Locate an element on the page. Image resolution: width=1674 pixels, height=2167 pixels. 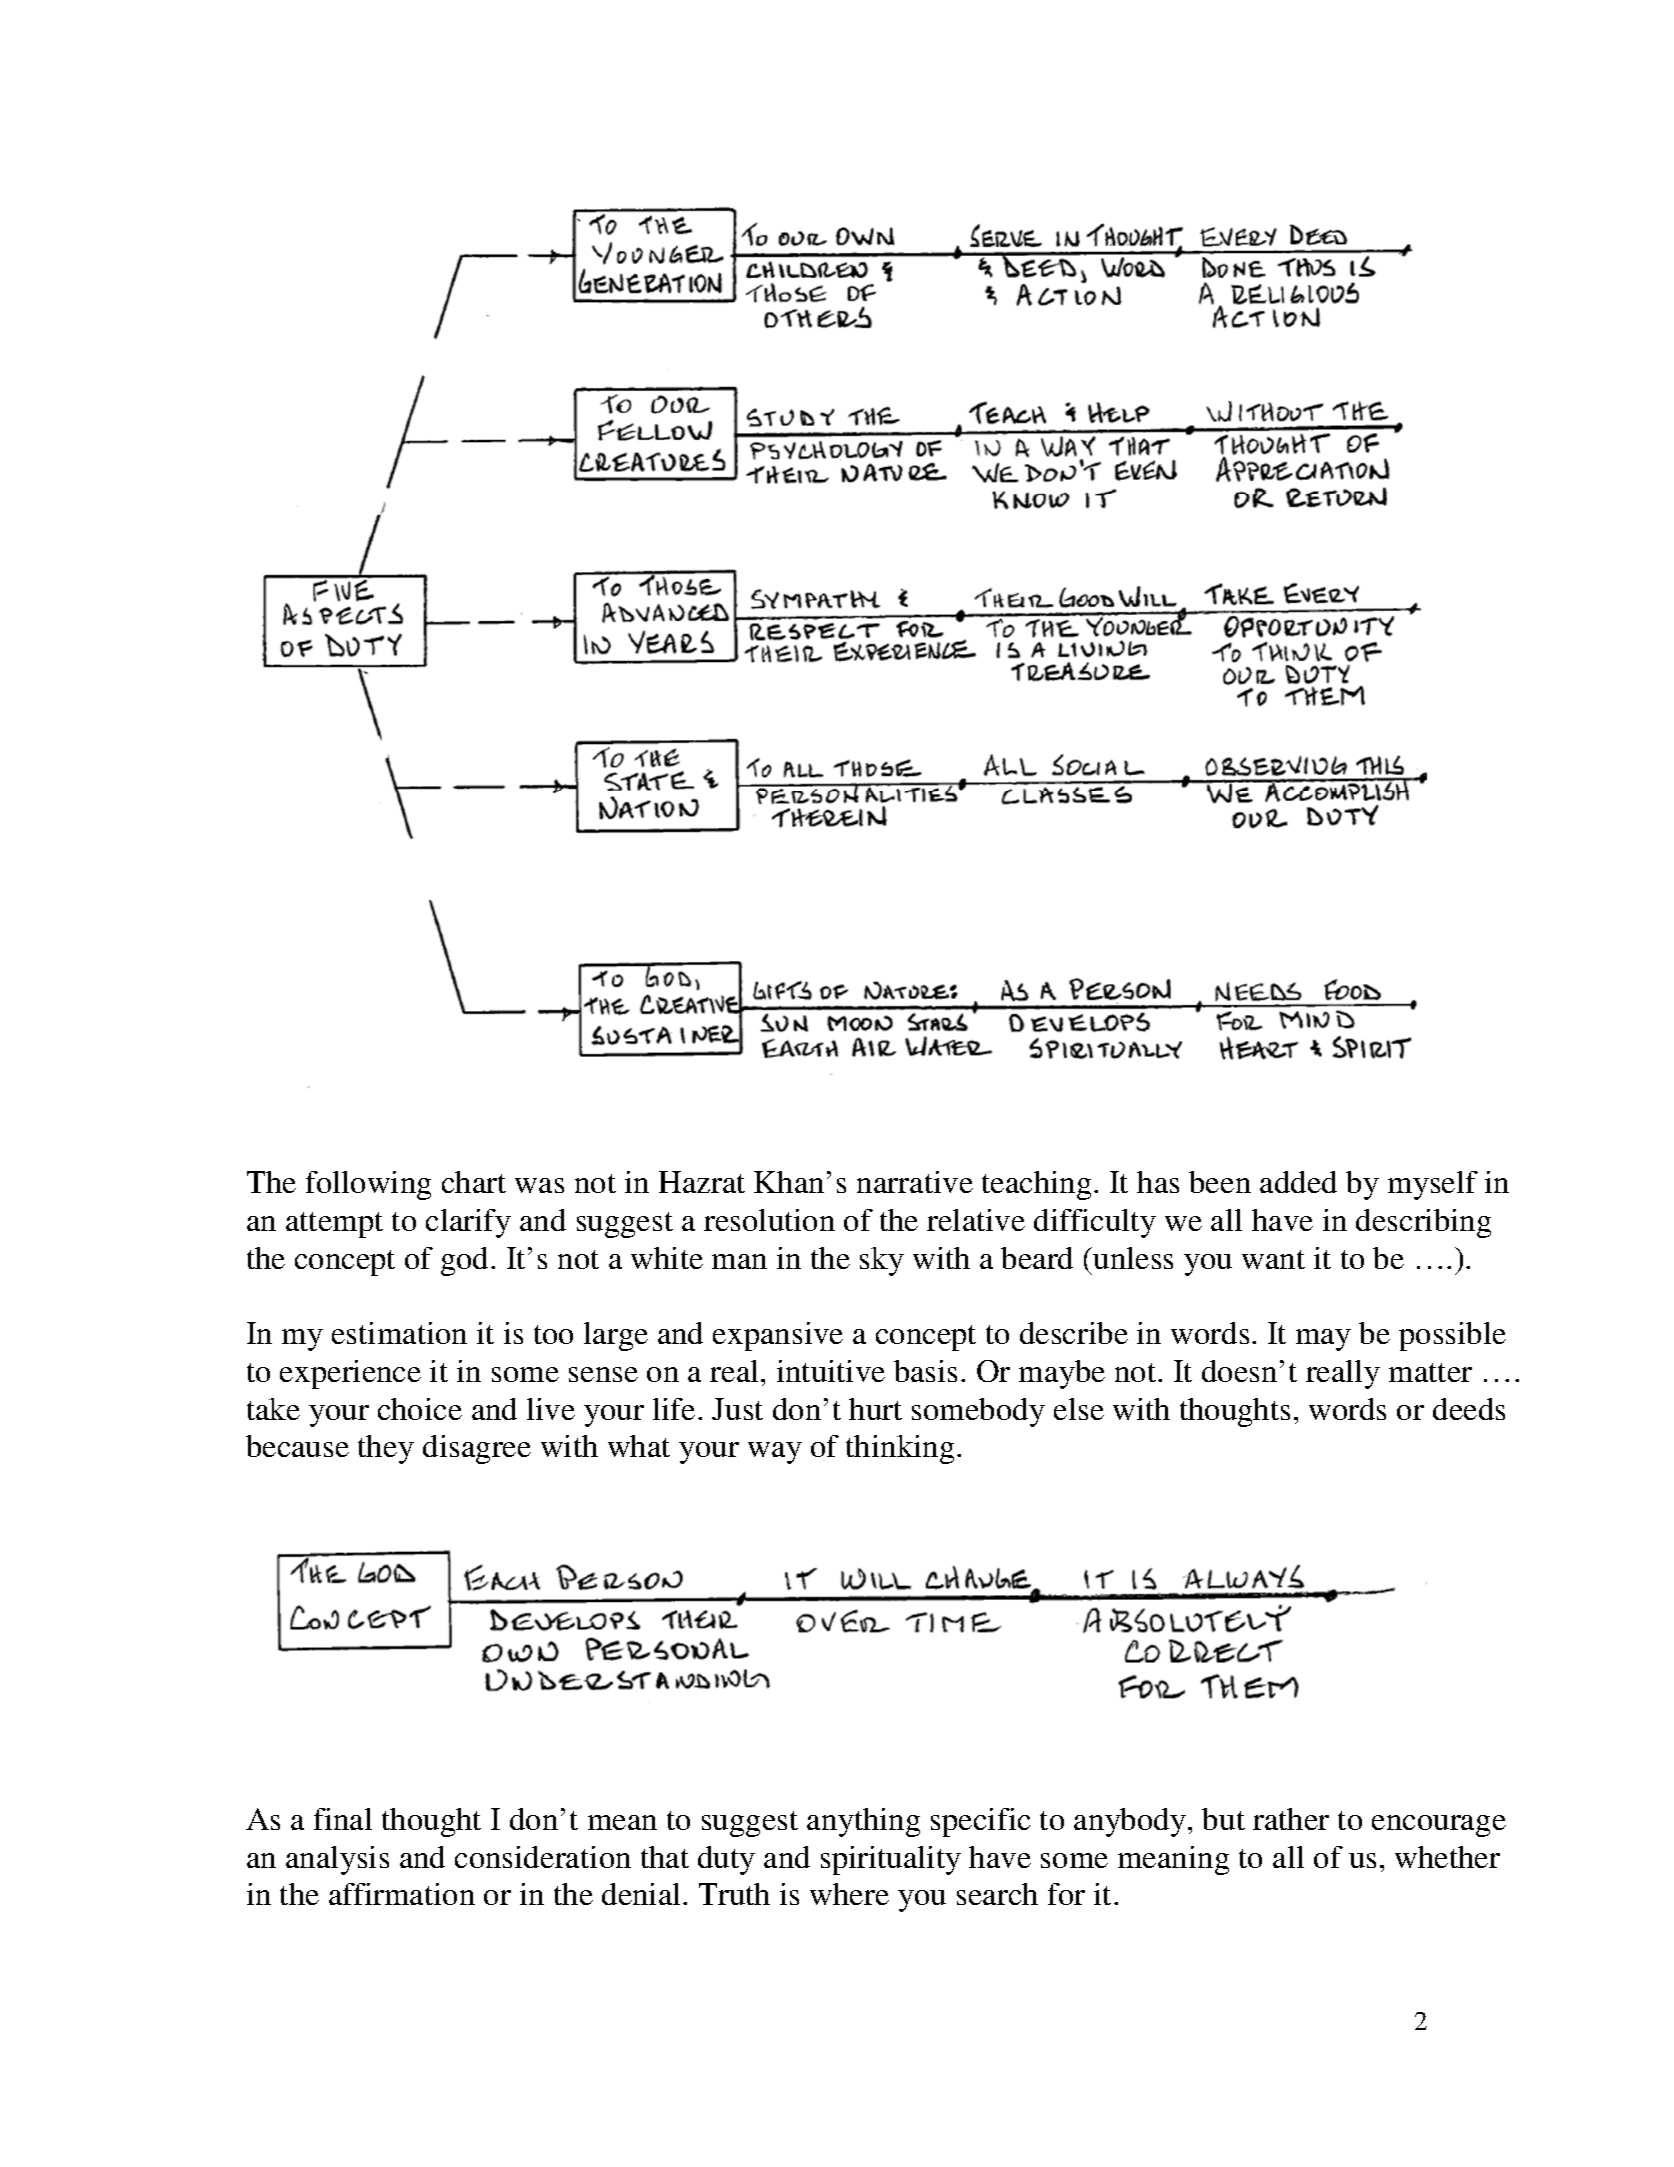
spirituality is located at coordinates (891, 1860).
